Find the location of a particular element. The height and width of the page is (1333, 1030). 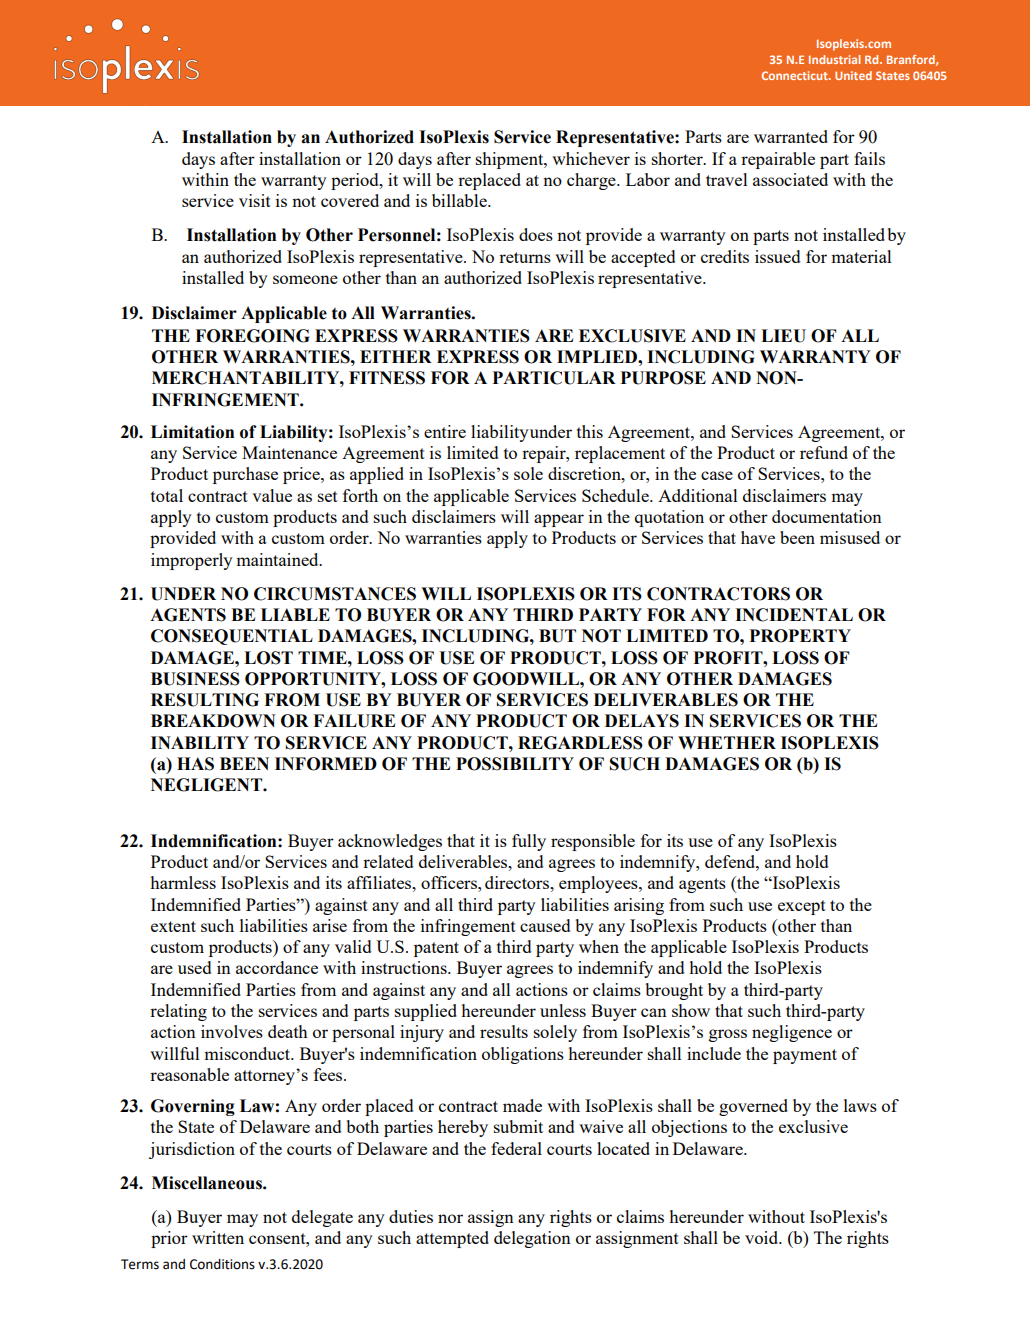

Connecticut is located at coordinates (796, 75).
